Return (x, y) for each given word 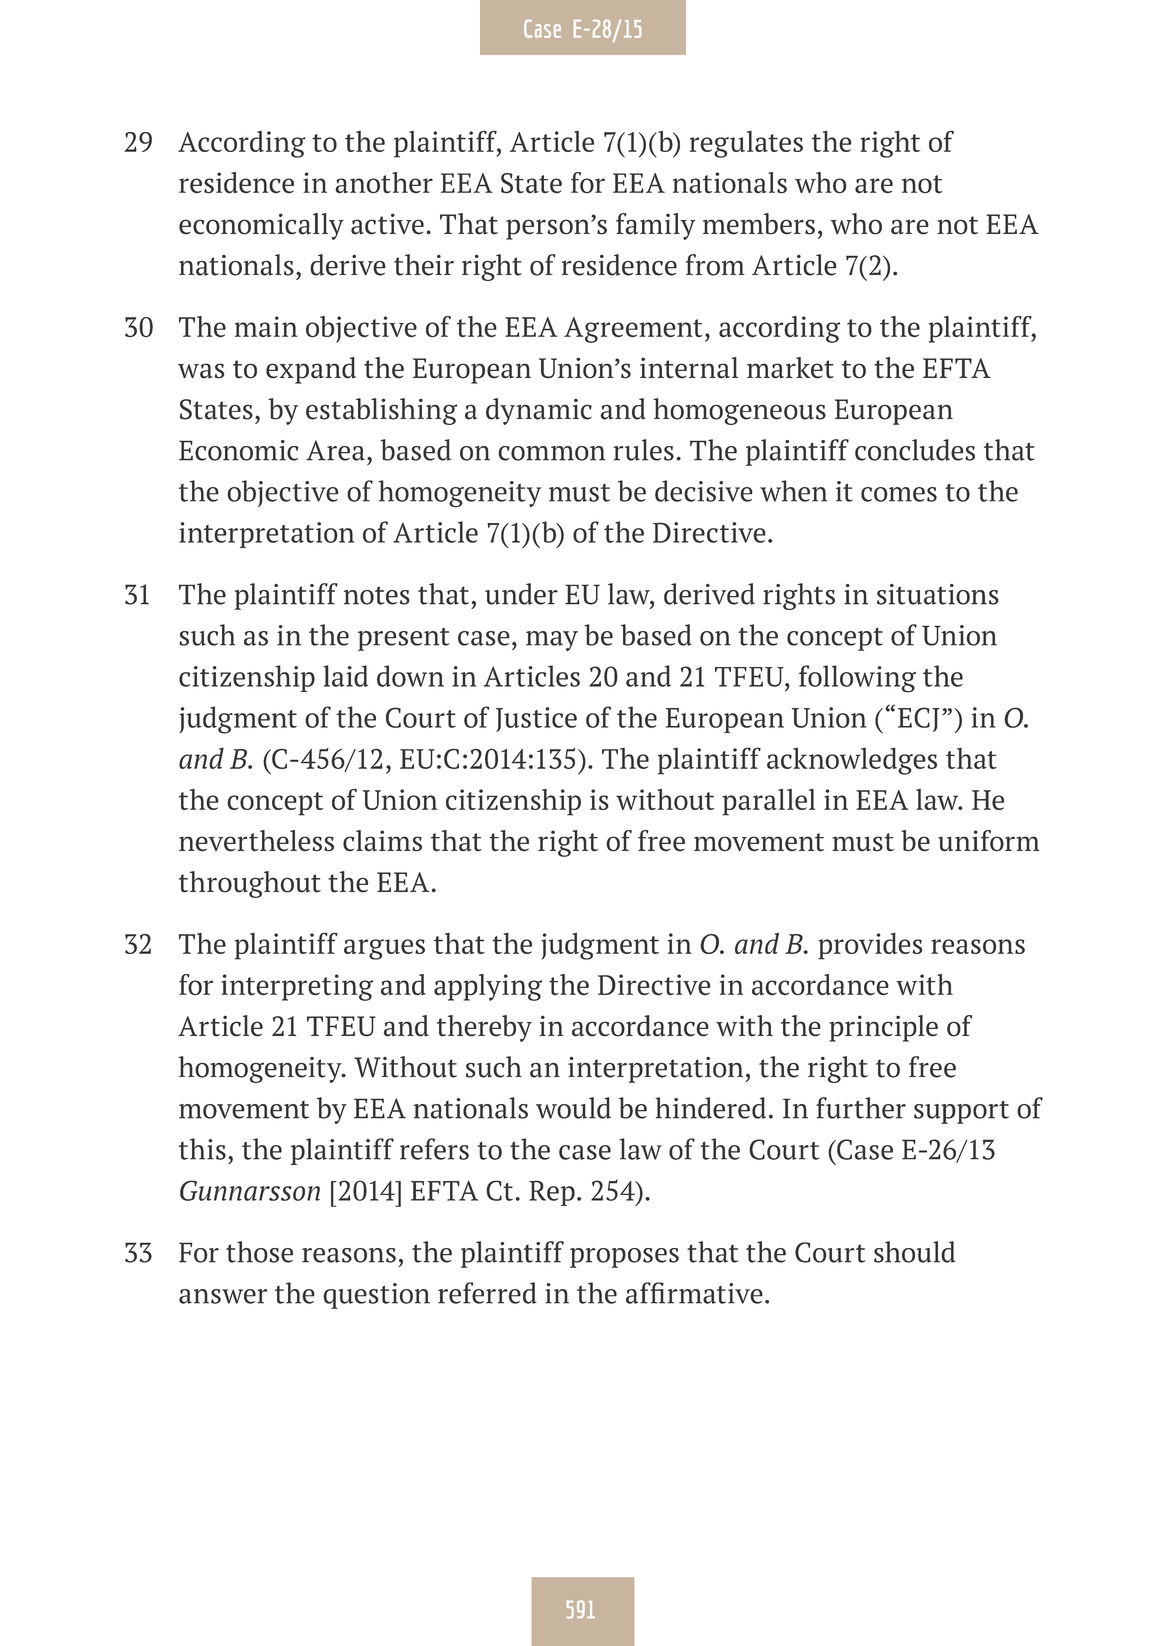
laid (345, 676)
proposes (624, 1258)
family (655, 226)
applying (488, 987)
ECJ (919, 719)
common (551, 453)
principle (883, 1028)
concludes (915, 450)
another (384, 183)
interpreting (297, 987)
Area (335, 450)
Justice (536, 719)
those (259, 1252)
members (759, 224)
